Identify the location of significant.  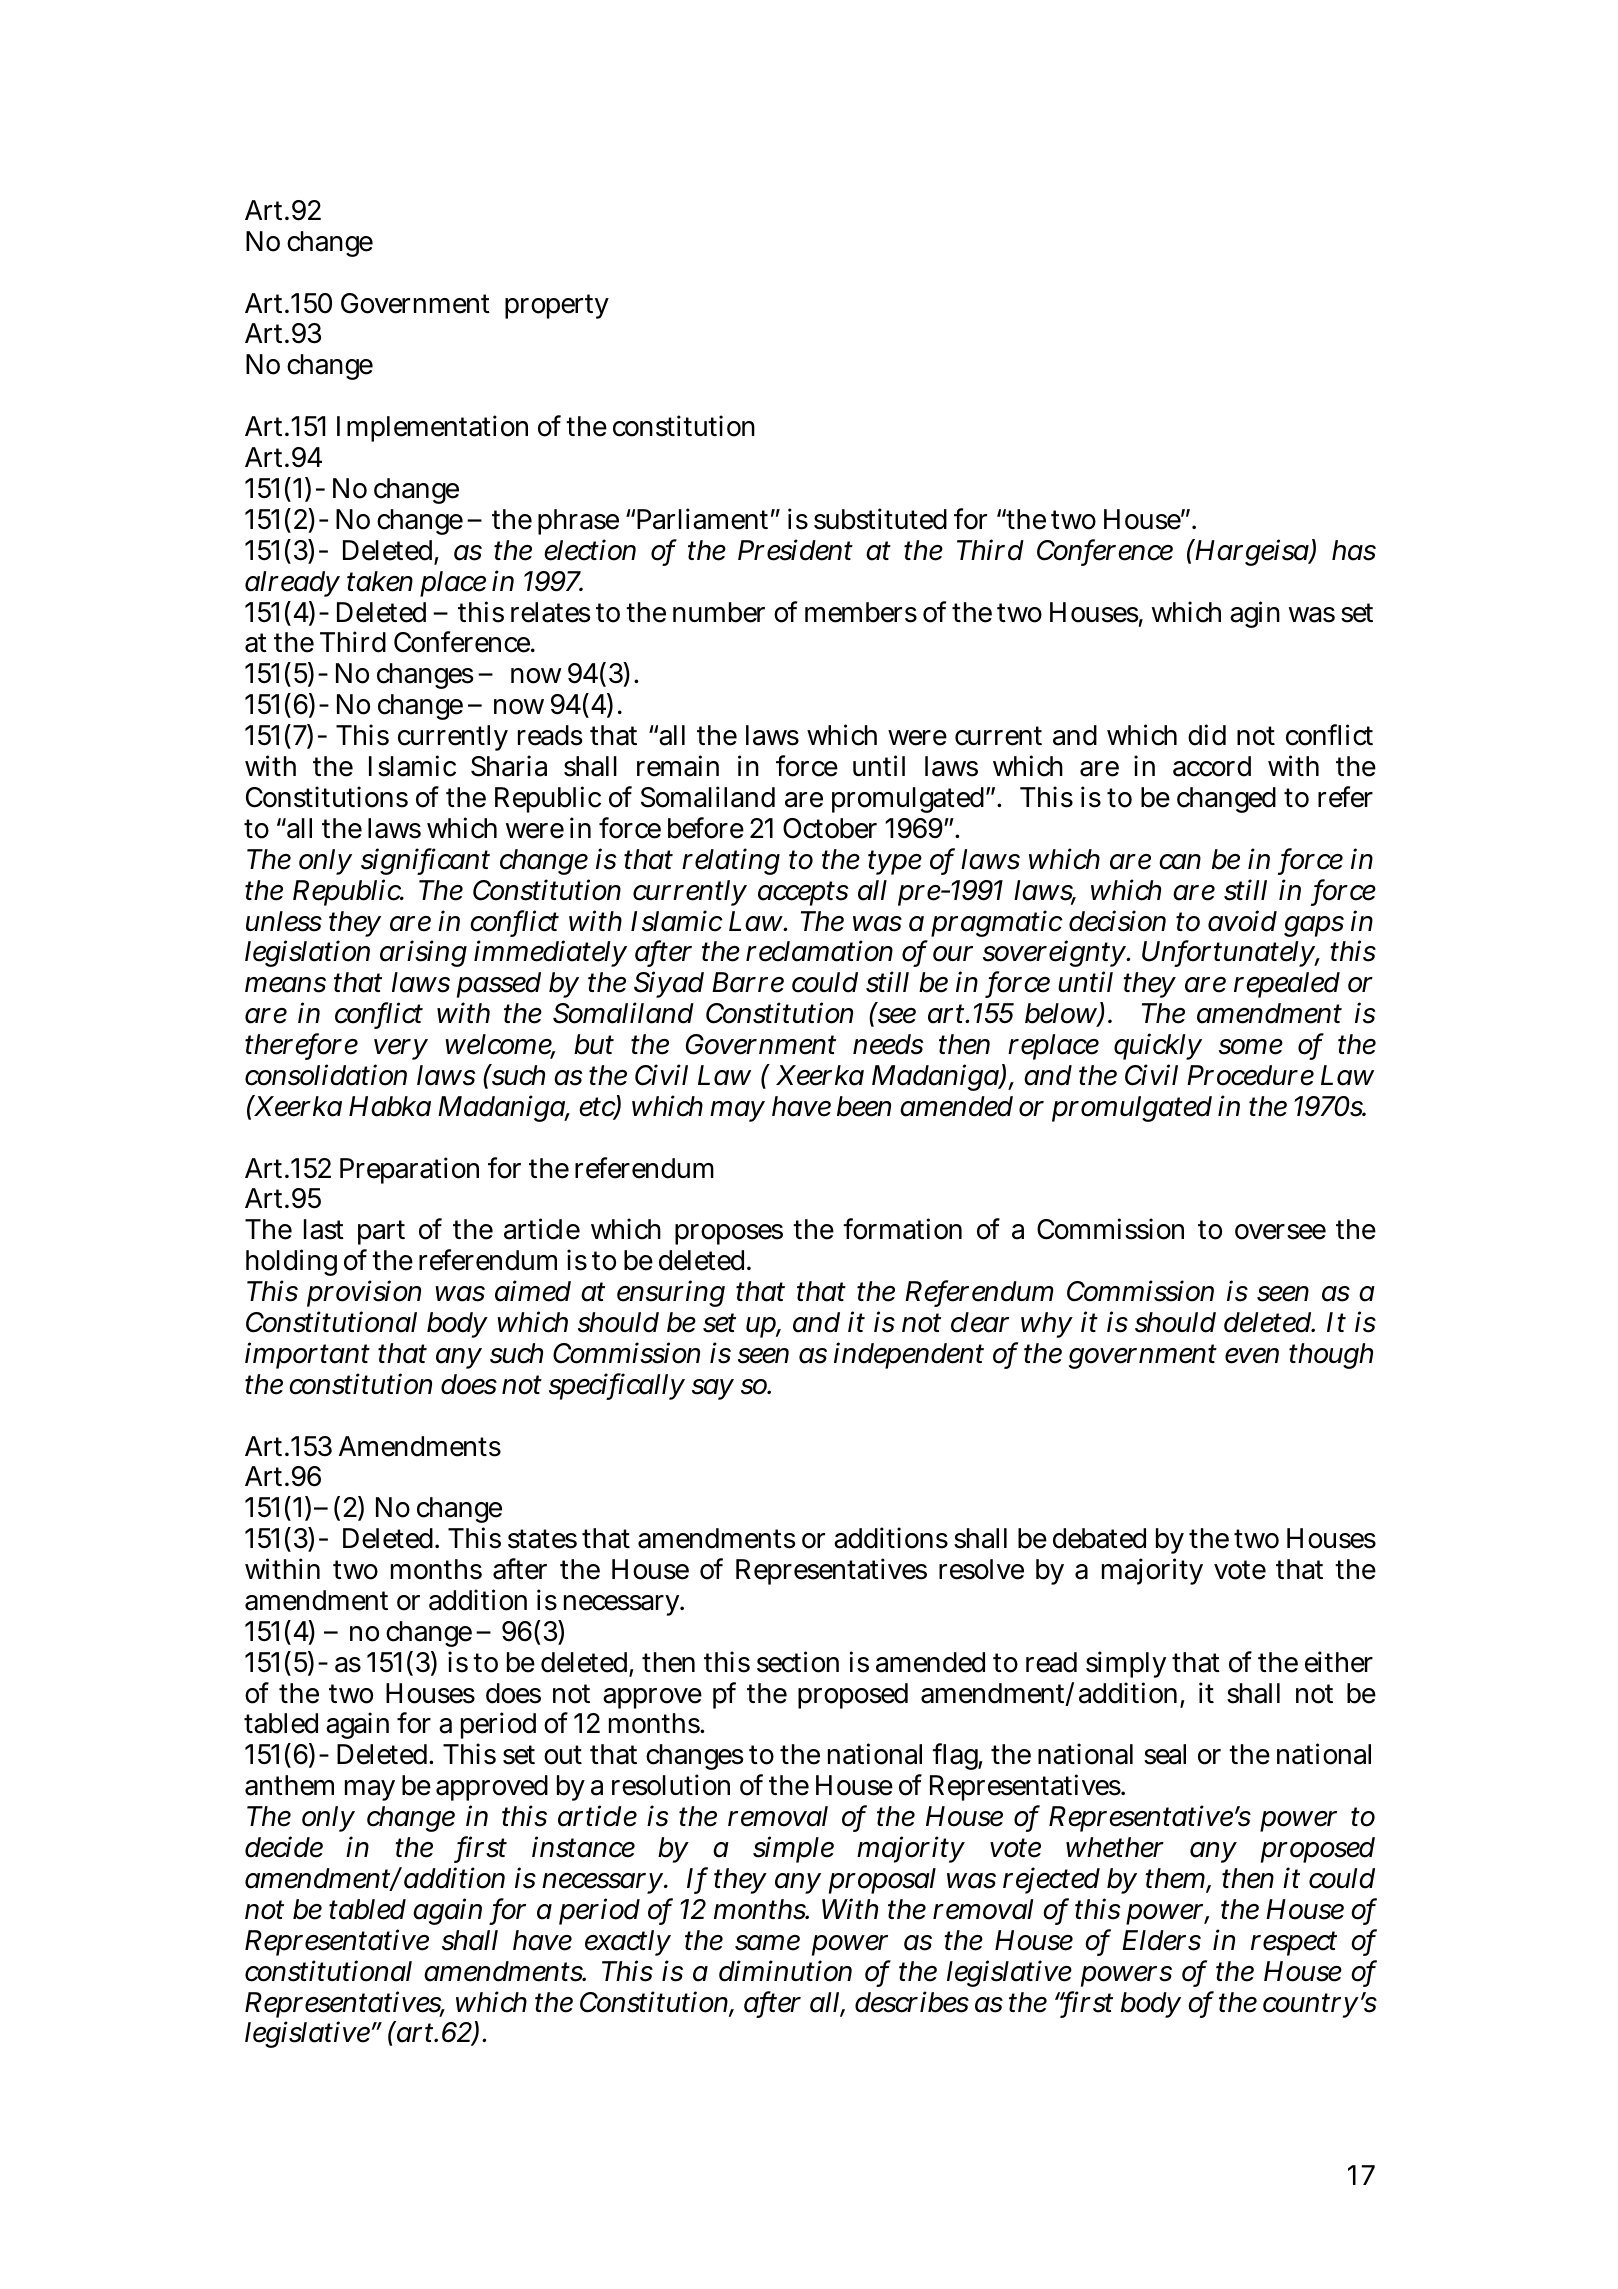
(425, 861).
